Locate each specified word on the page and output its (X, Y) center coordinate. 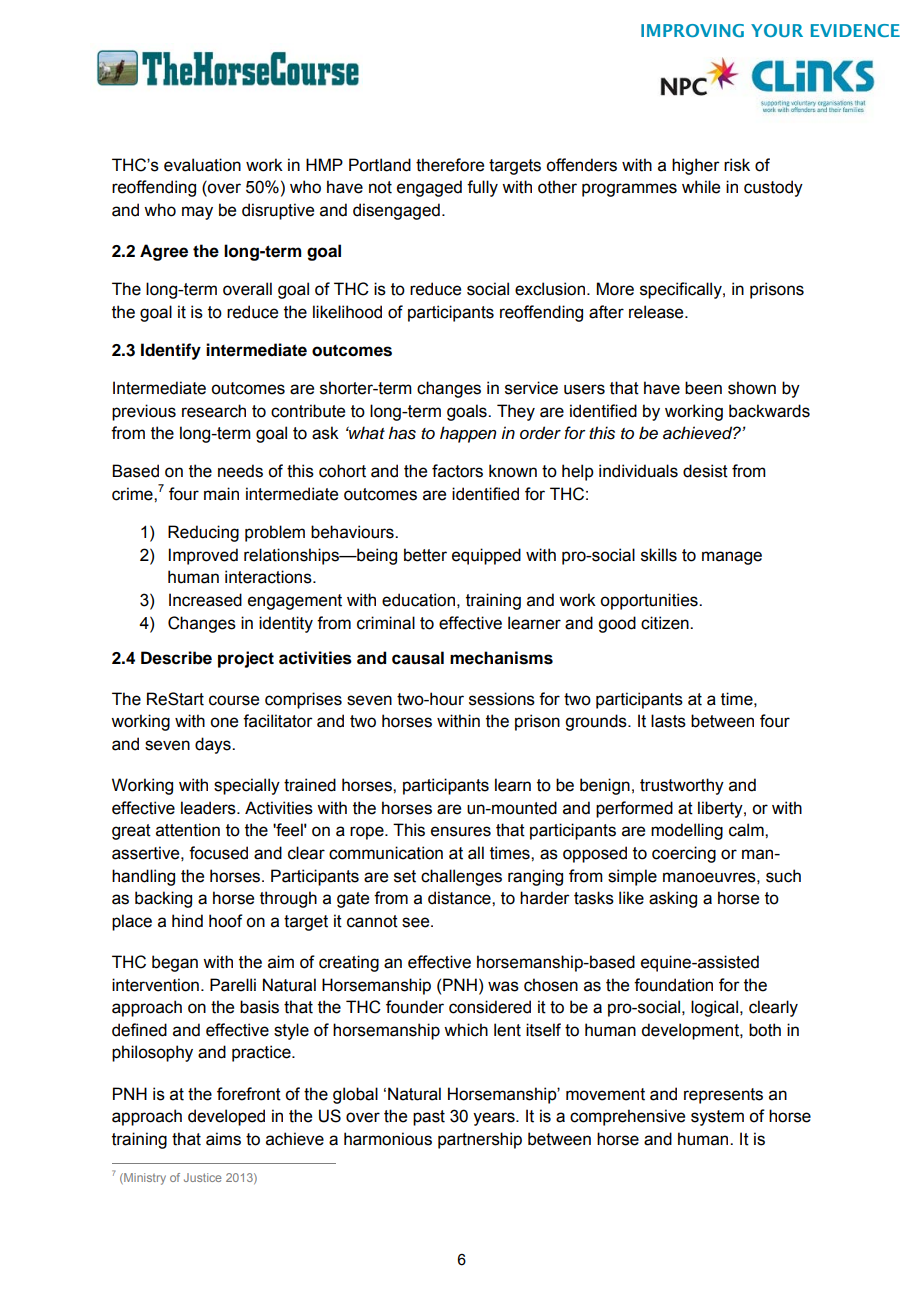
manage (732, 558)
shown (752, 388)
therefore (450, 165)
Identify (171, 351)
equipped (486, 556)
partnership (480, 1140)
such (783, 876)
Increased (205, 600)
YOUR (777, 30)
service (531, 388)
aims (223, 1139)
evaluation (202, 165)
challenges (461, 877)
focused (218, 853)
